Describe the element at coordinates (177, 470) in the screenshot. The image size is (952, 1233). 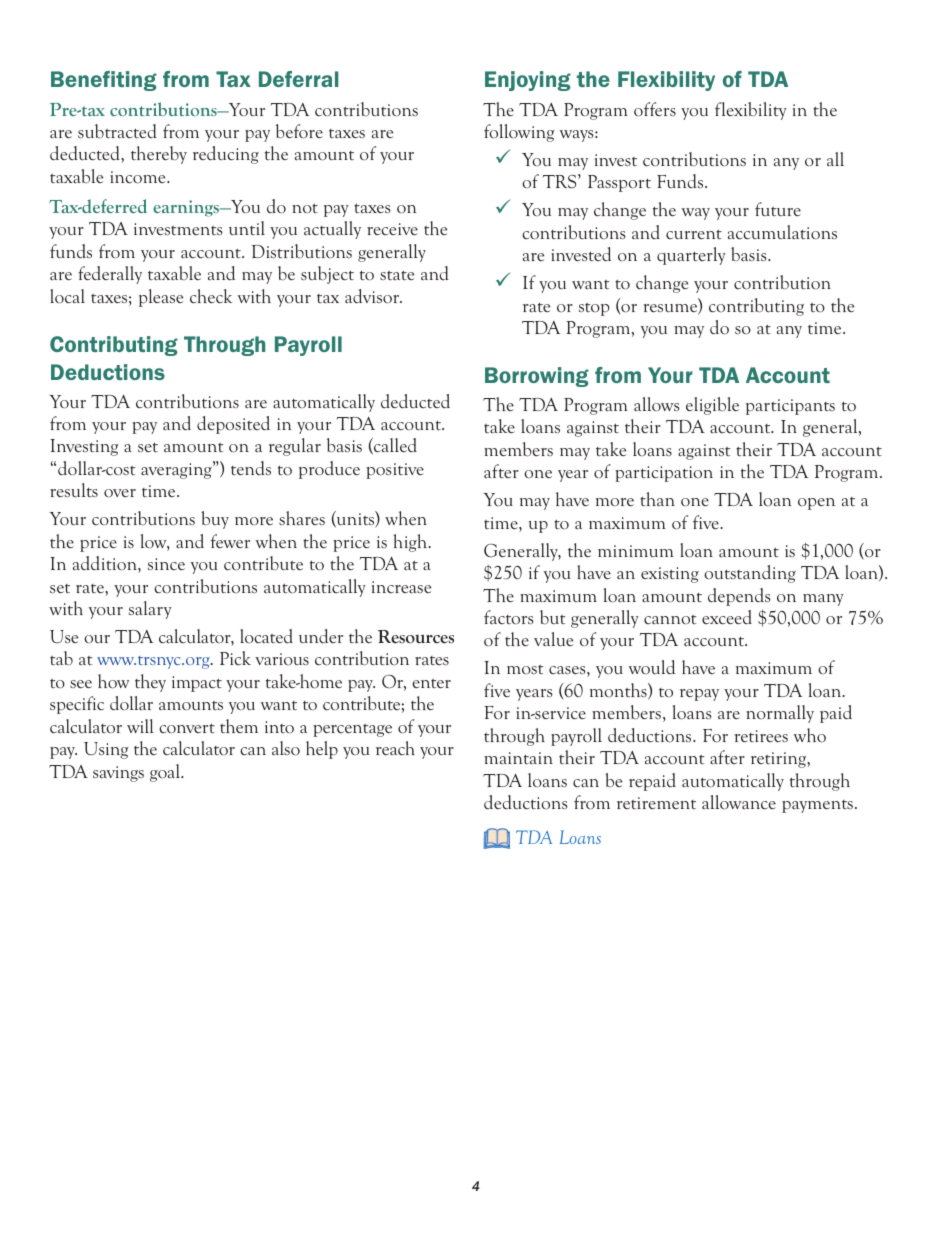
I see `averaging` at that location.
